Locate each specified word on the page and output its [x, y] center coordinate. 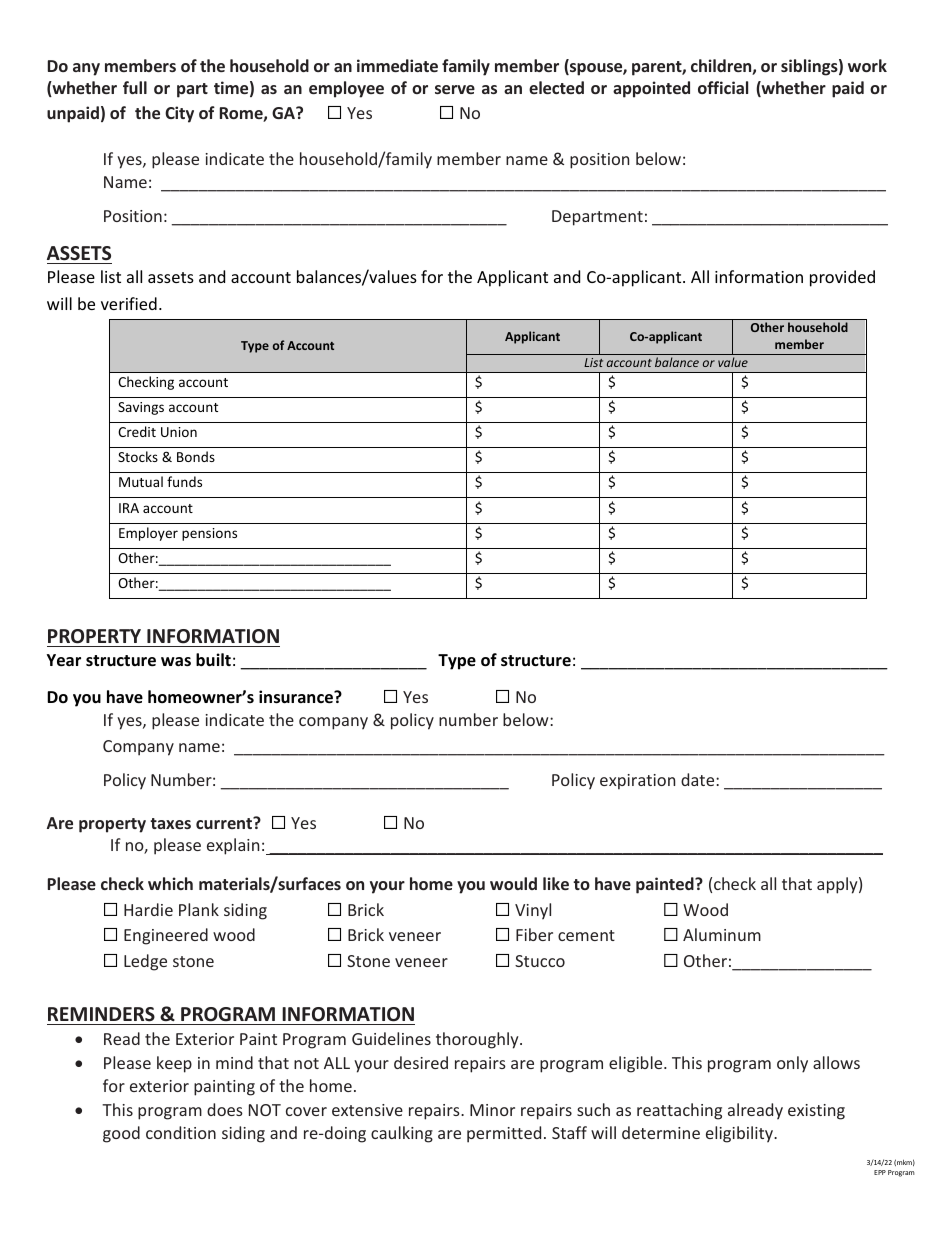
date [699, 779]
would [513, 883]
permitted [504, 1134]
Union [179, 432]
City [179, 114]
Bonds [196, 456]
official [723, 87]
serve [455, 89]
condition [181, 1132]
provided [842, 278]
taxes [170, 823]
